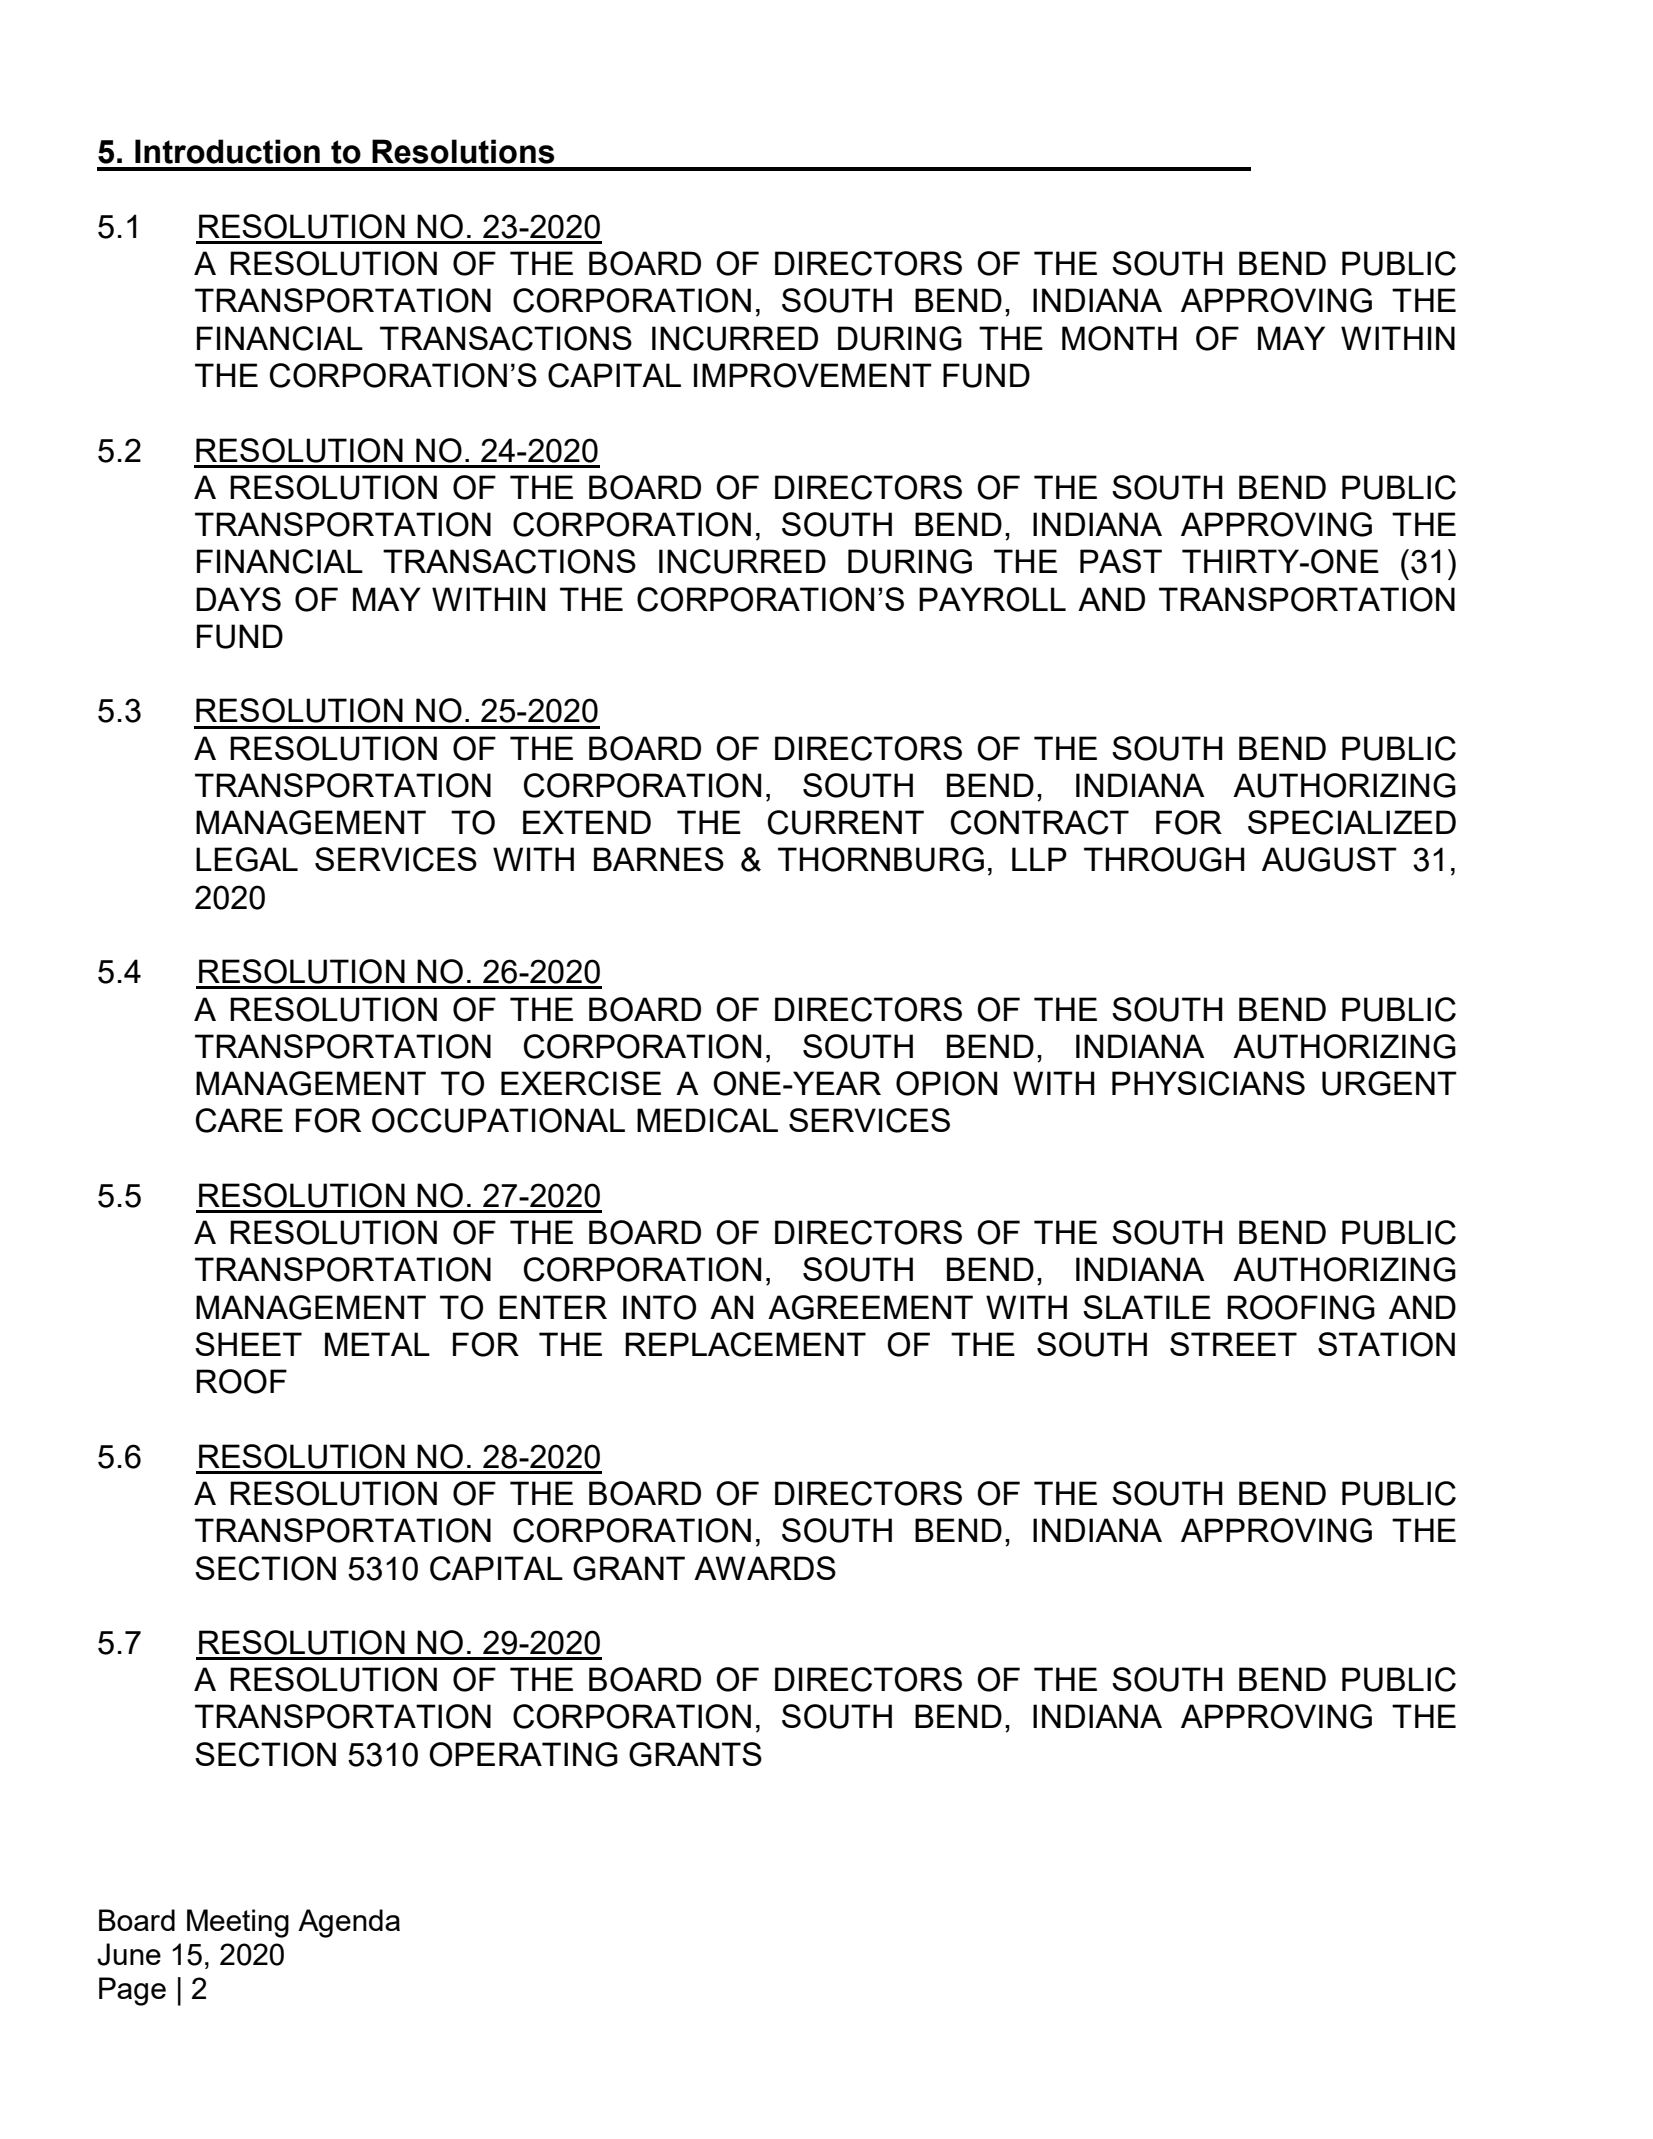  I want to click on OPERATING, so click(523, 1754).
